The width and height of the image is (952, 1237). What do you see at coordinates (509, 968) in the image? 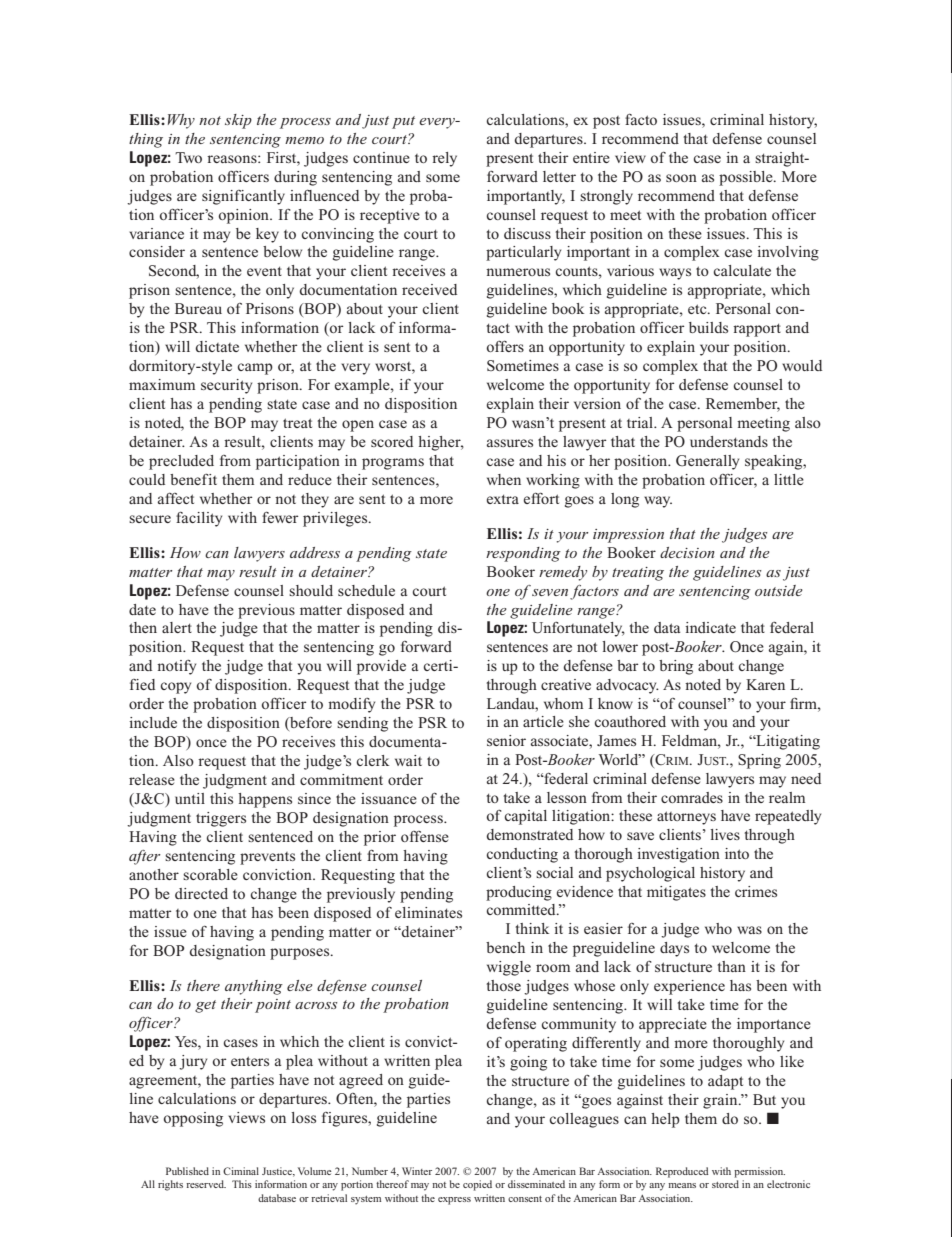
I see `wiggle` at bounding box center [509, 968].
